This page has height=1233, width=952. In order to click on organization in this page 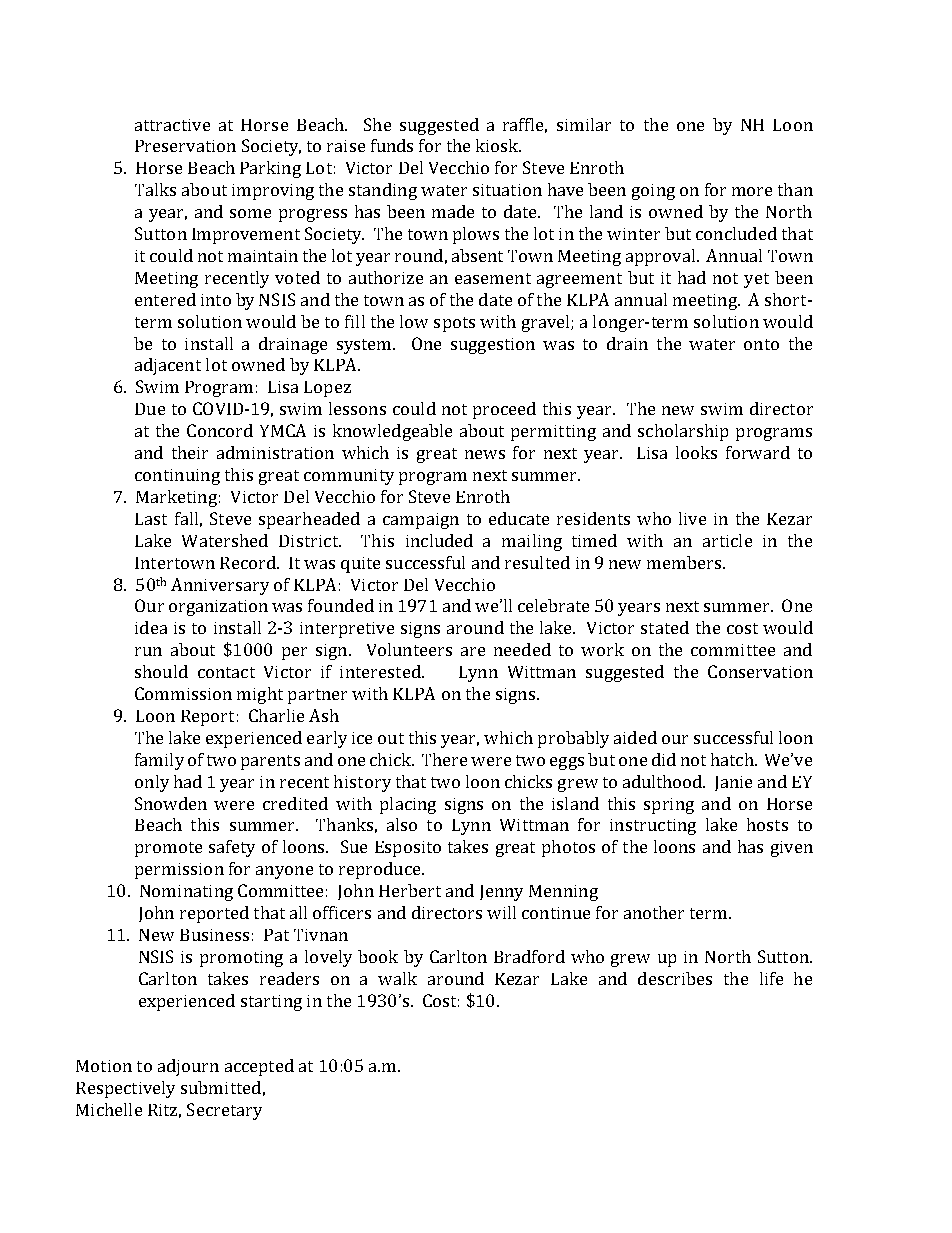, I will do `click(218, 608)`.
